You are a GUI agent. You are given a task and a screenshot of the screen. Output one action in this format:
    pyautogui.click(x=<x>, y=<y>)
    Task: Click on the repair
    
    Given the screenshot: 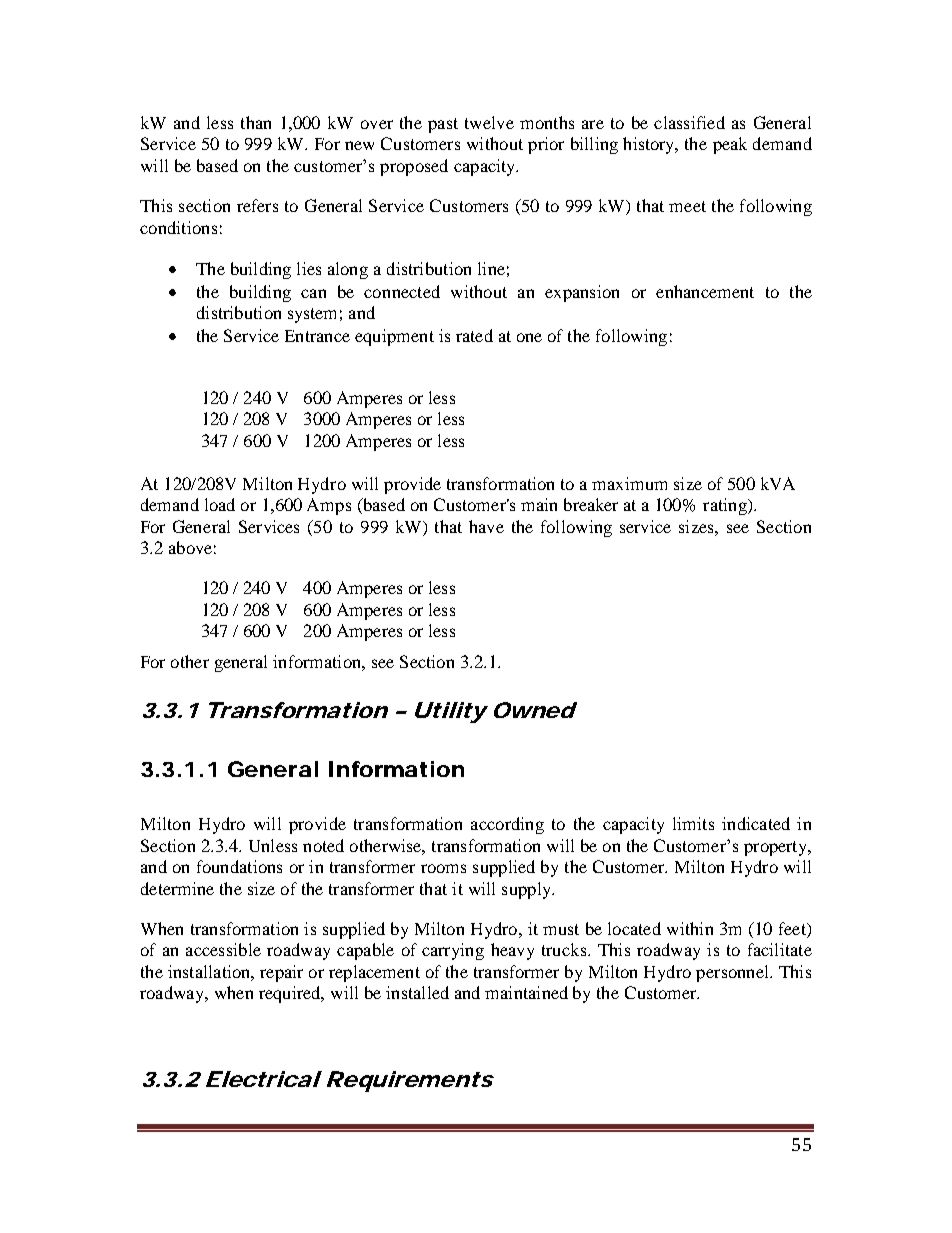 What is the action you would take?
    pyautogui.click(x=281, y=973)
